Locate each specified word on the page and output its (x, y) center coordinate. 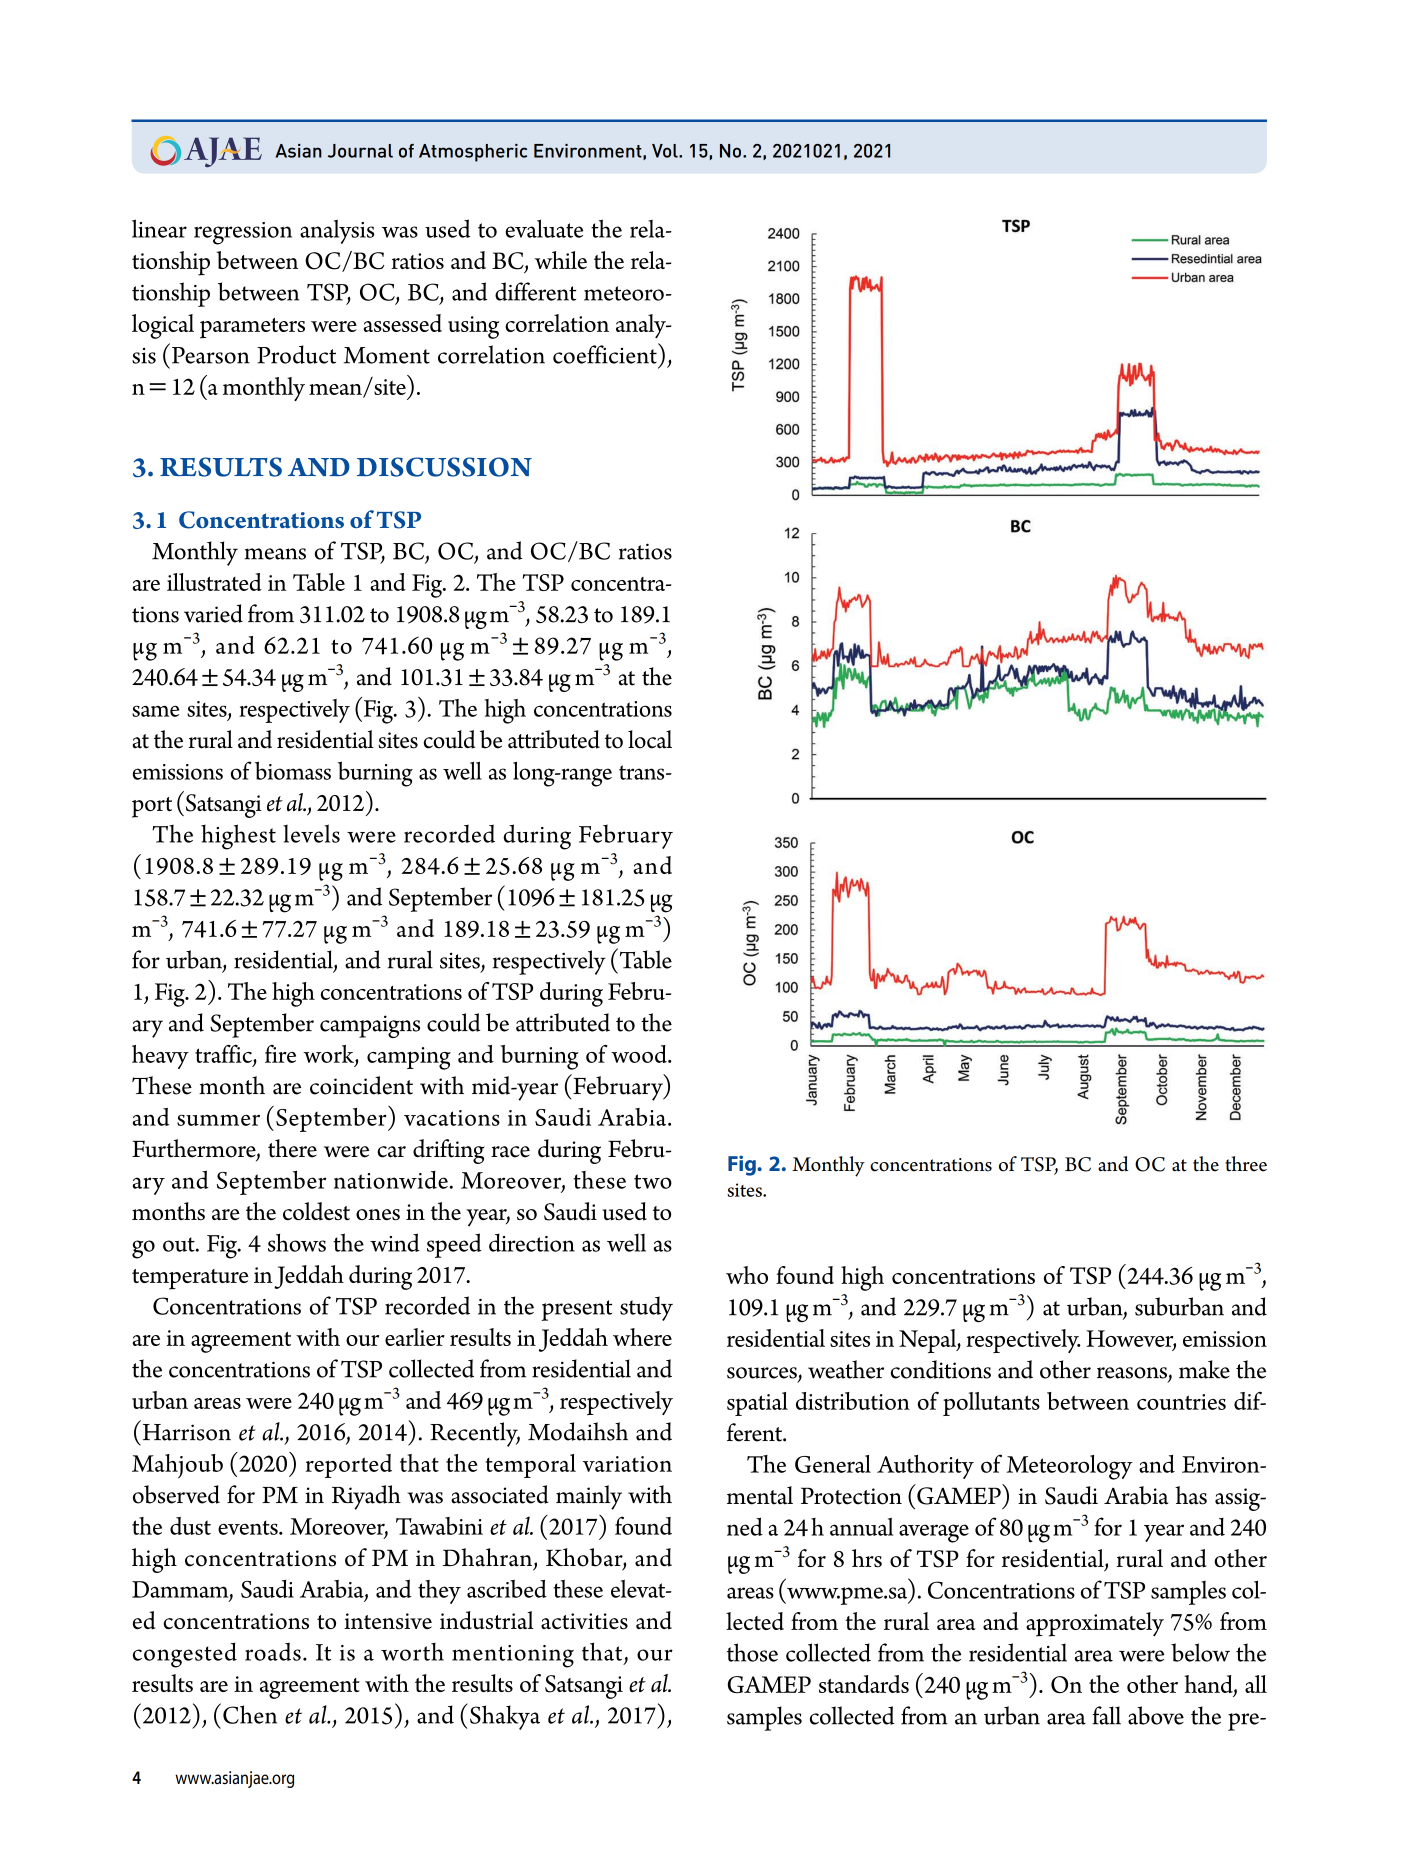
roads (273, 1651)
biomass (293, 770)
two (653, 1181)
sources (763, 1374)
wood (640, 1054)
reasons (1132, 1373)
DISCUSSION (444, 467)
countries (1181, 1402)
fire (280, 1054)
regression (243, 233)
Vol (666, 151)
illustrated (214, 582)
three (1246, 1164)
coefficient (606, 353)
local (650, 739)
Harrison (185, 1431)
